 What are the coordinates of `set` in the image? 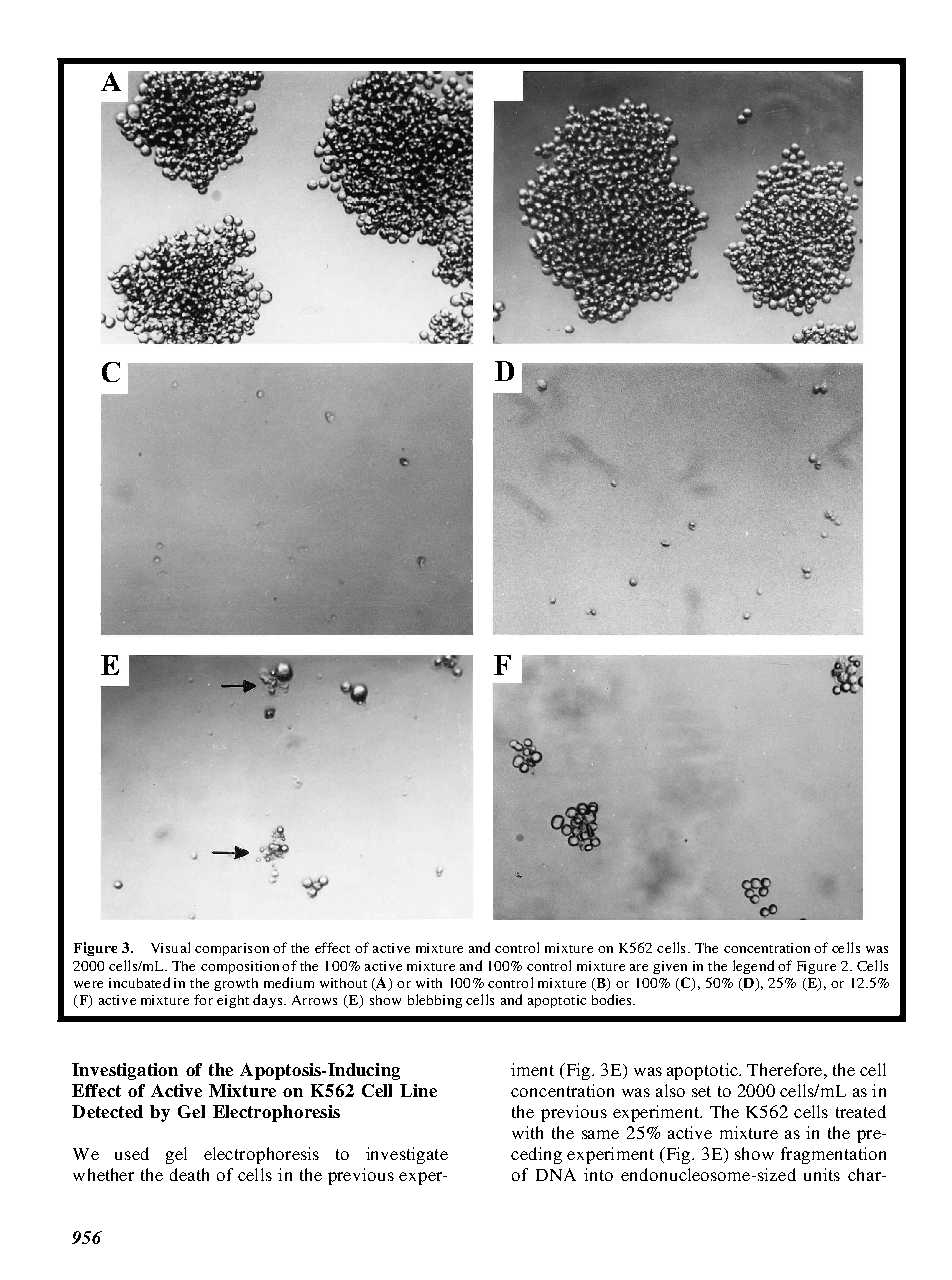 It's located at (701, 1091).
